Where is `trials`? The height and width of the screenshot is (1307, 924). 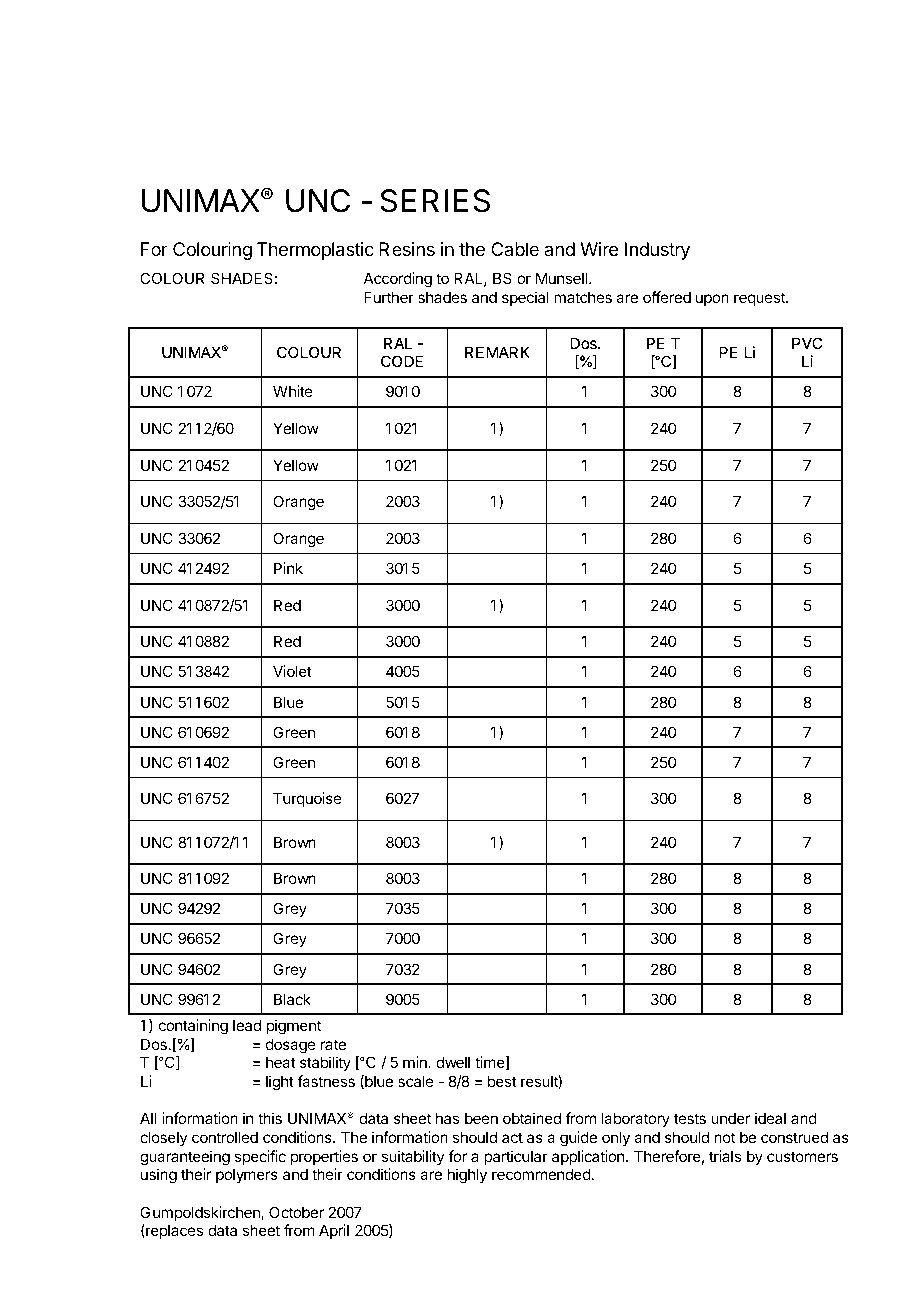
trials is located at coordinates (725, 1156).
